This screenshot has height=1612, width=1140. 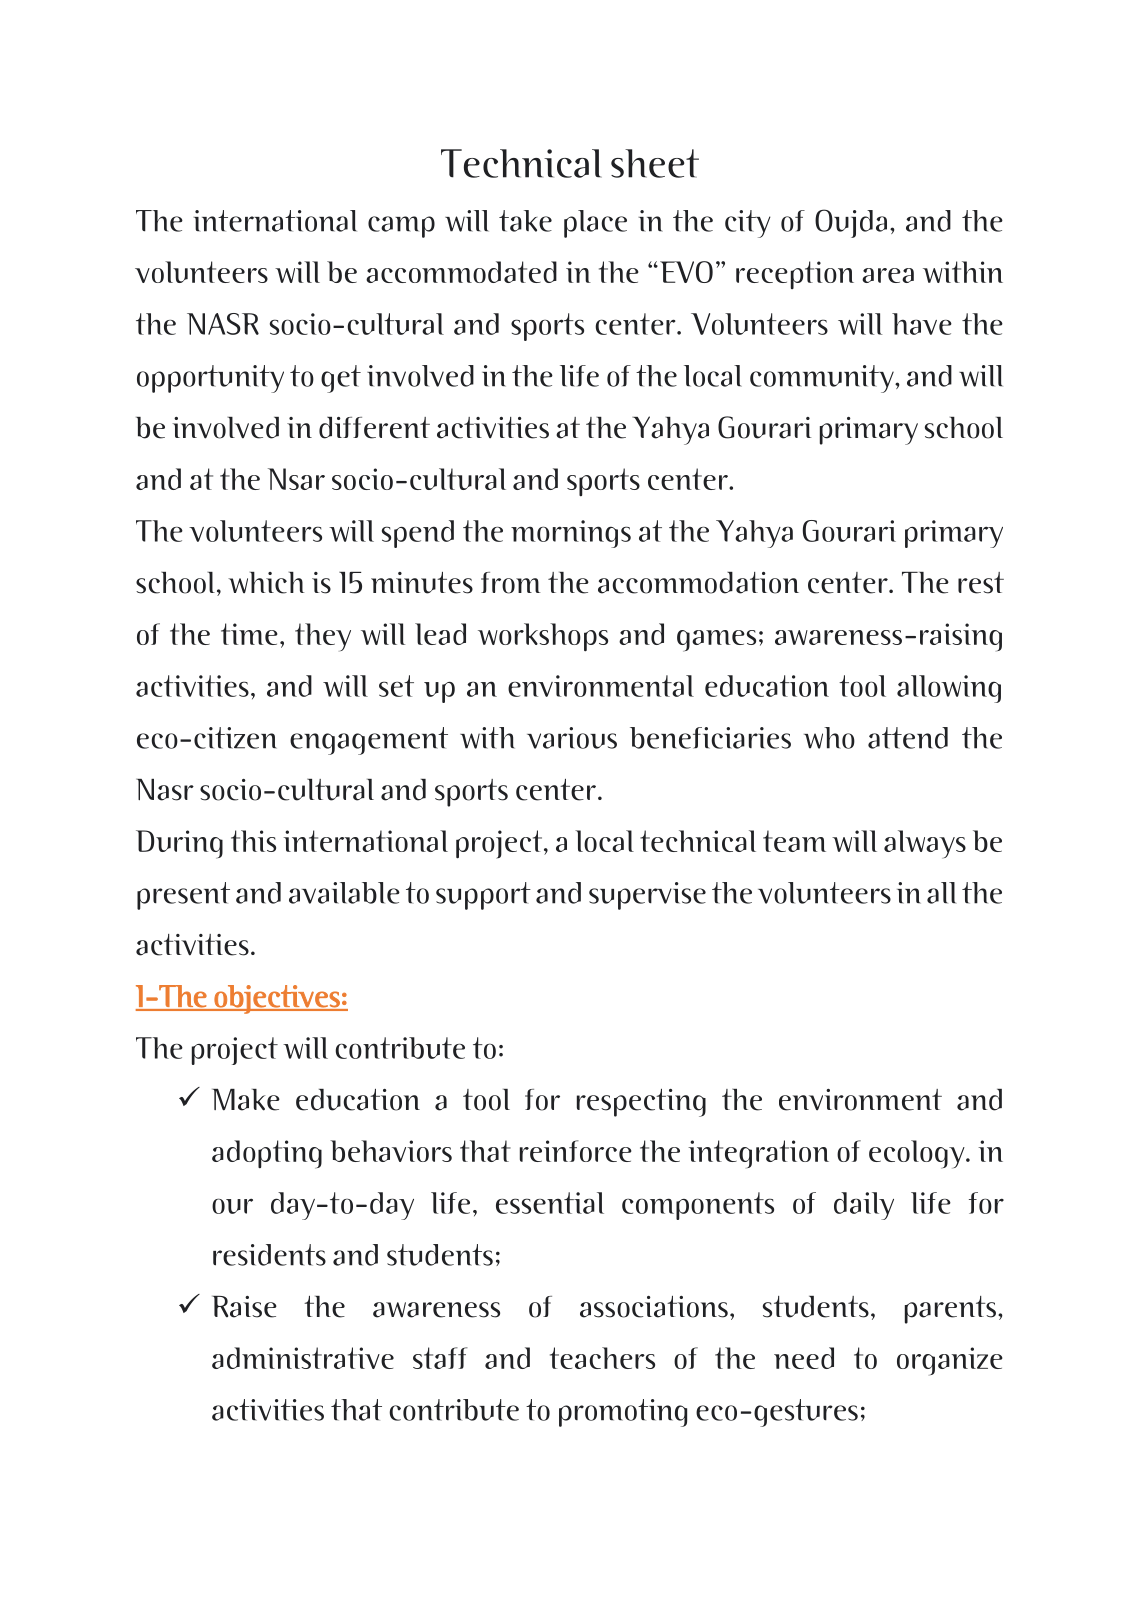 What do you see at coordinates (303, 1358) in the screenshot?
I see `administrative` at bounding box center [303, 1358].
